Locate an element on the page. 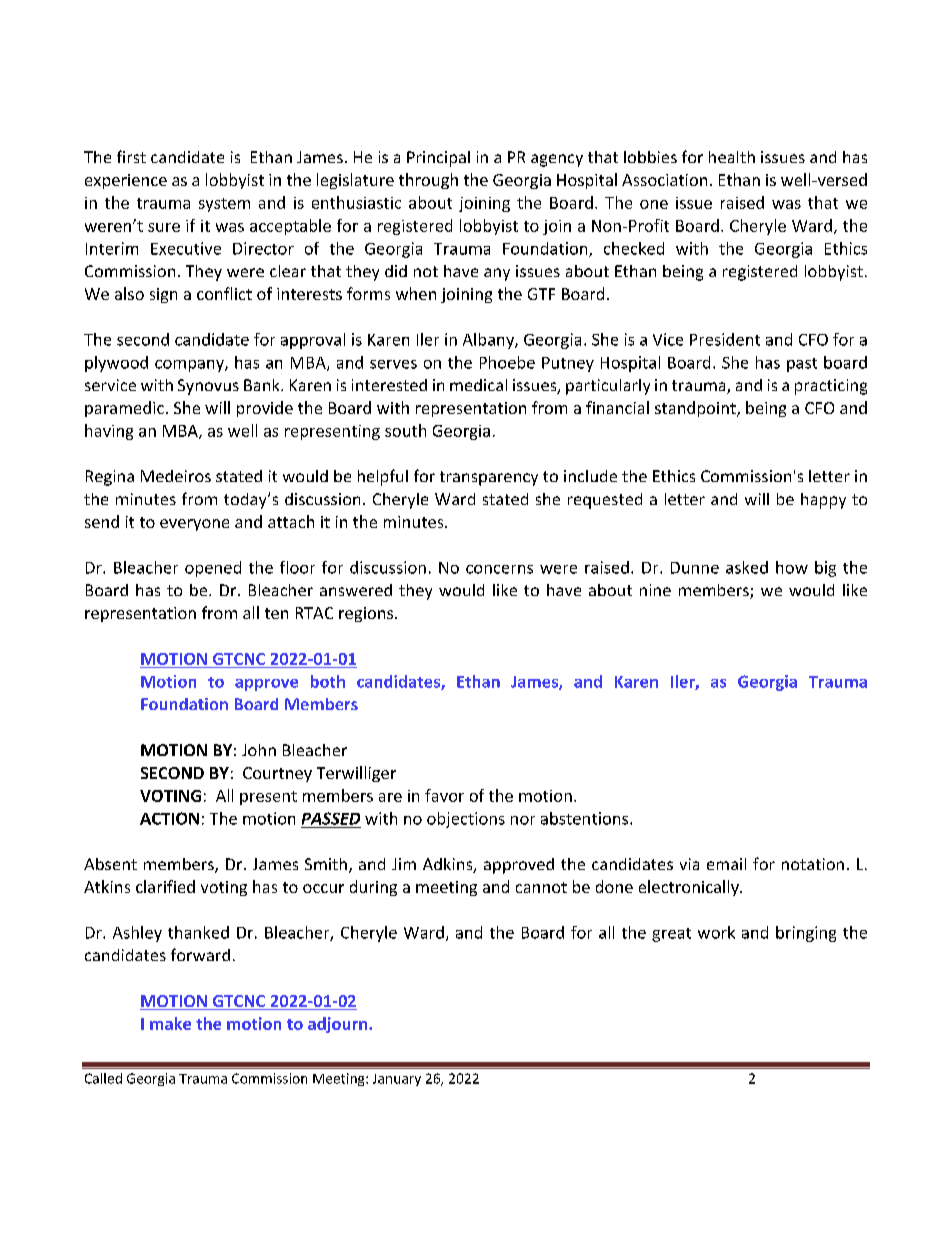  January is located at coordinates (397, 1080).
